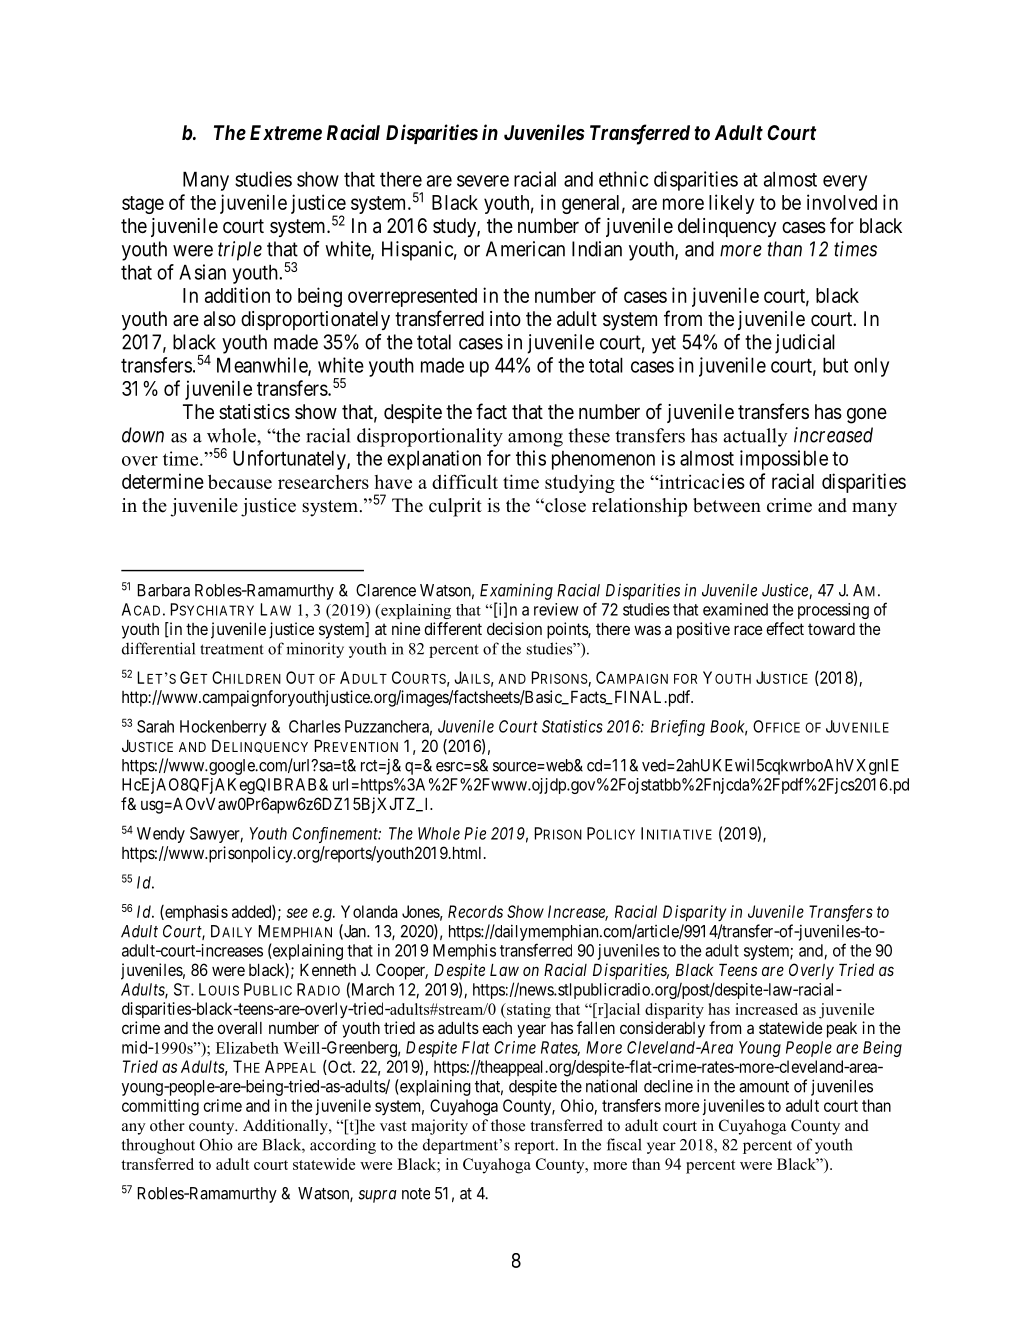 The image size is (1031, 1334). What do you see at coordinates (286, 132) in the image?
I see `Extreme` at bounding box center [286, 132].
